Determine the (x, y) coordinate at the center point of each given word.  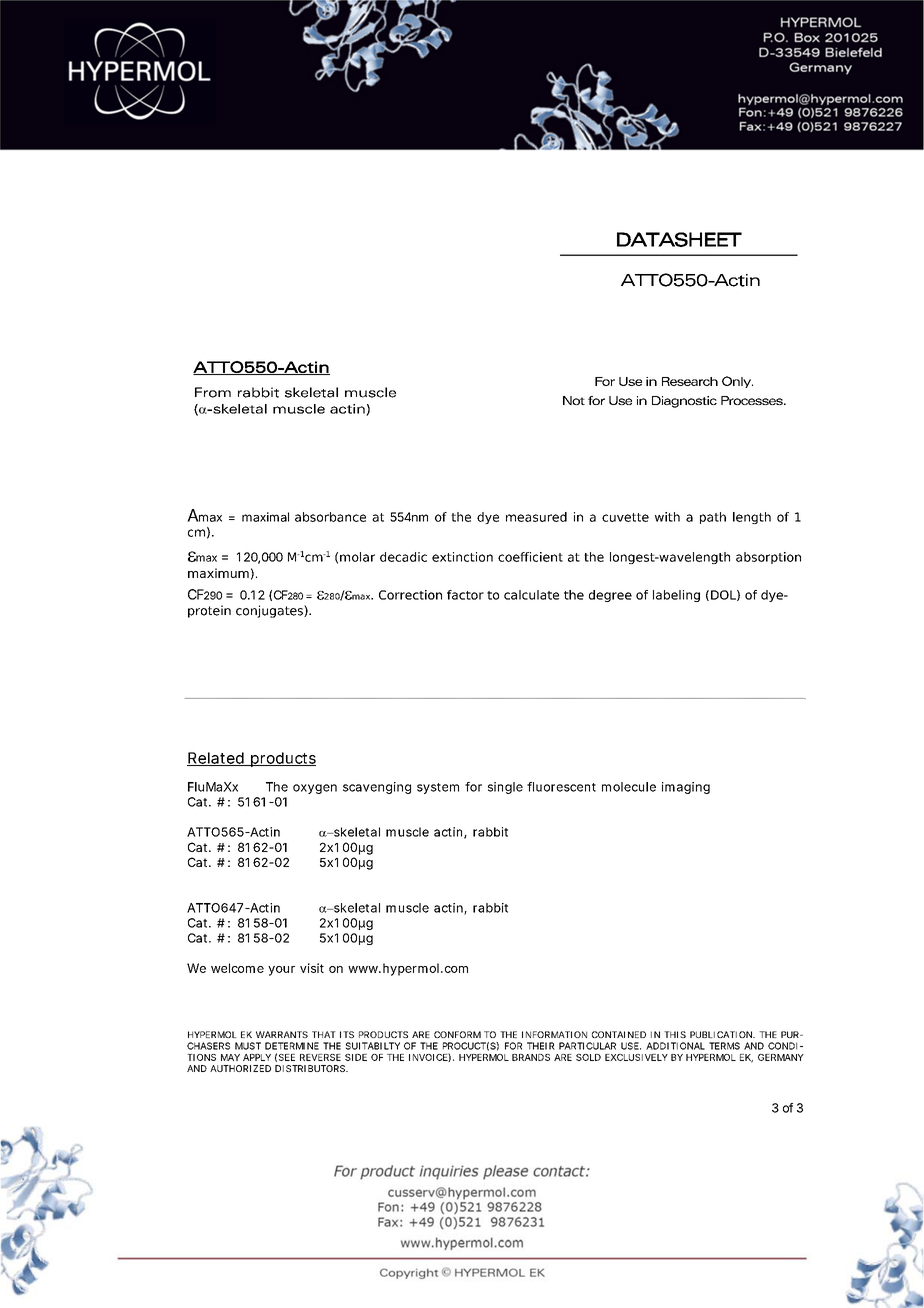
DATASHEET (679, 239)
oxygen (315, 789)
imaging (686, 788)
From (213, 392)
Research (690, 381)
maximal (265, 517)
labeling (676, 596)
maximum (218, 573)
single (505, 788)
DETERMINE (292, 1046)
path (713, 518)
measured (536, 517)
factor (465, 595)
